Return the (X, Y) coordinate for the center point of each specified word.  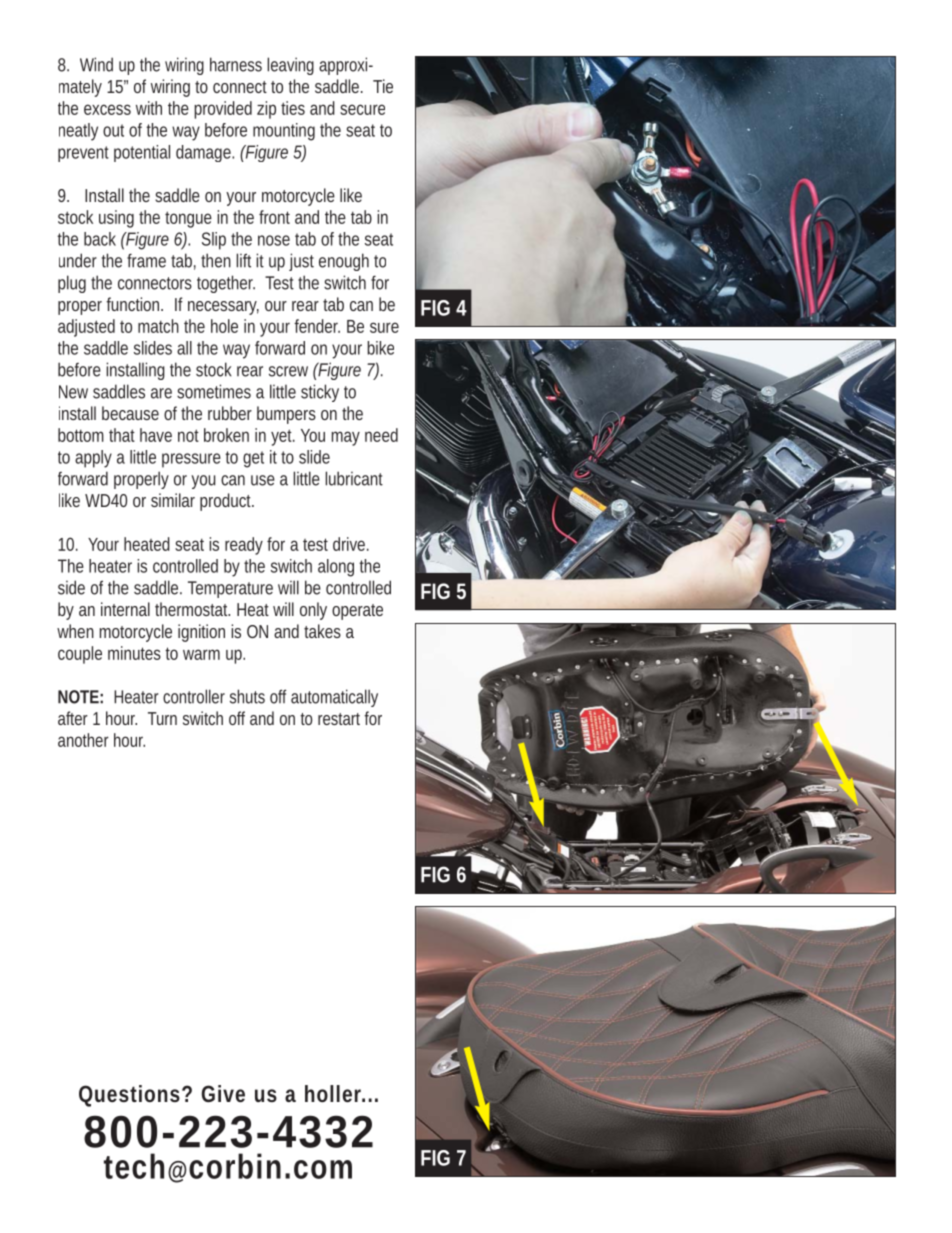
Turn (162, 718)
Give (223, 1093)
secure (362, 109)
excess (107, 109)
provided (223, 110)
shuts (247, 696)
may (346, 438)
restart (341, 719)
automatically (334, 698)
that (122, 435)
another (83, 740)
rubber (230, 413)
